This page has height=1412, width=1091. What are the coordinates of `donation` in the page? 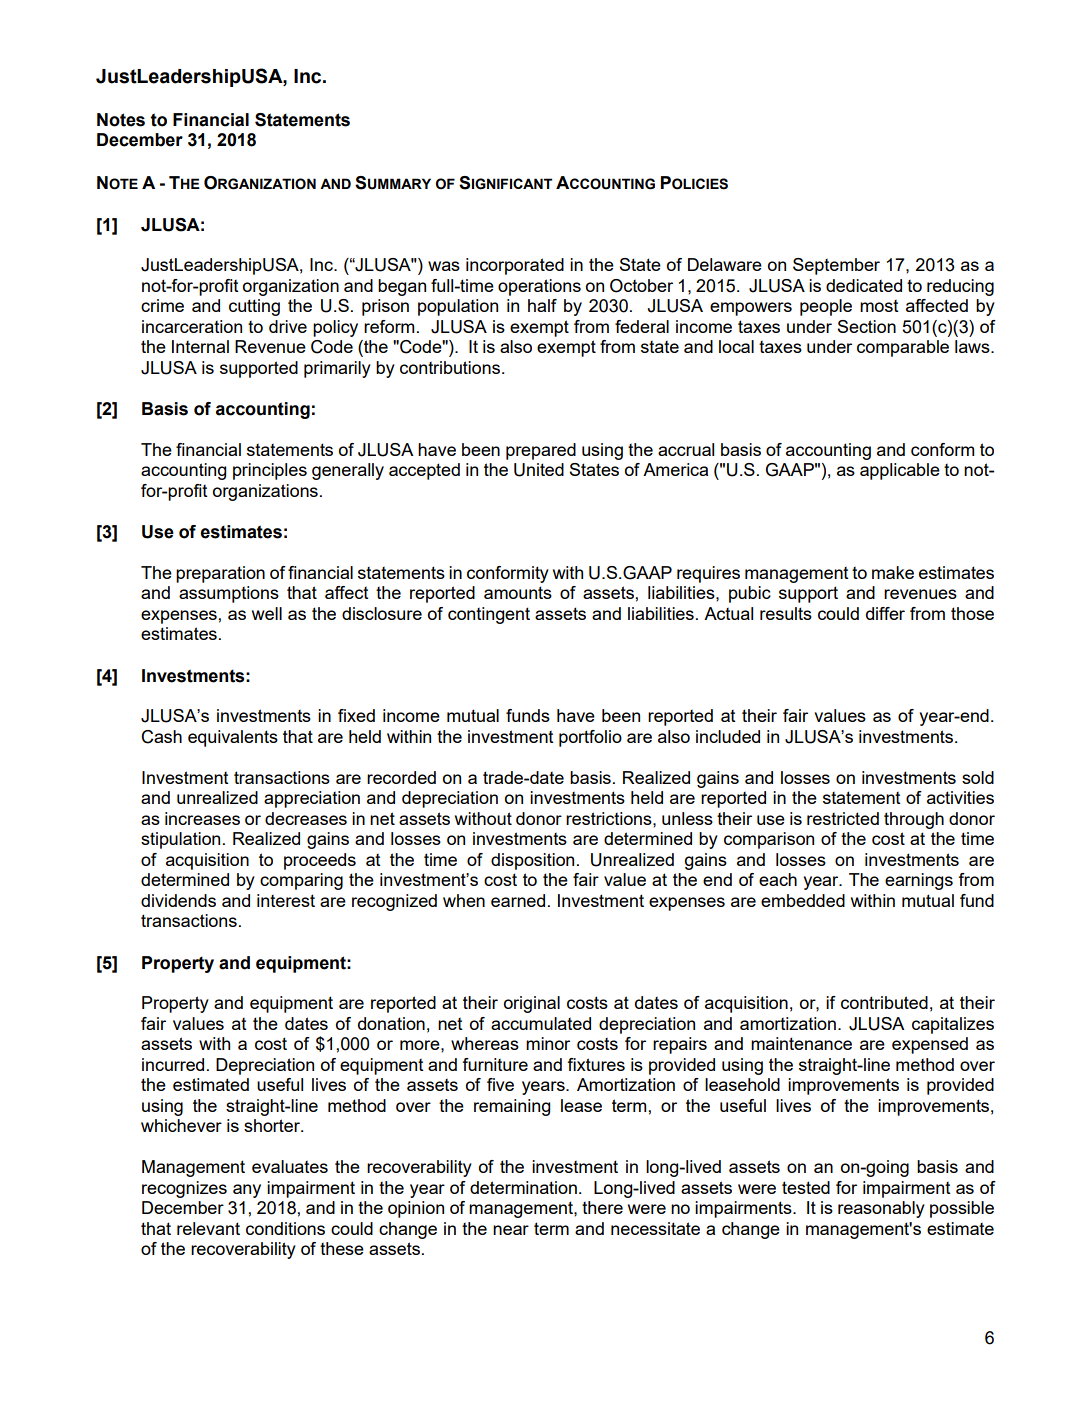 It's located at (391, 1023).
